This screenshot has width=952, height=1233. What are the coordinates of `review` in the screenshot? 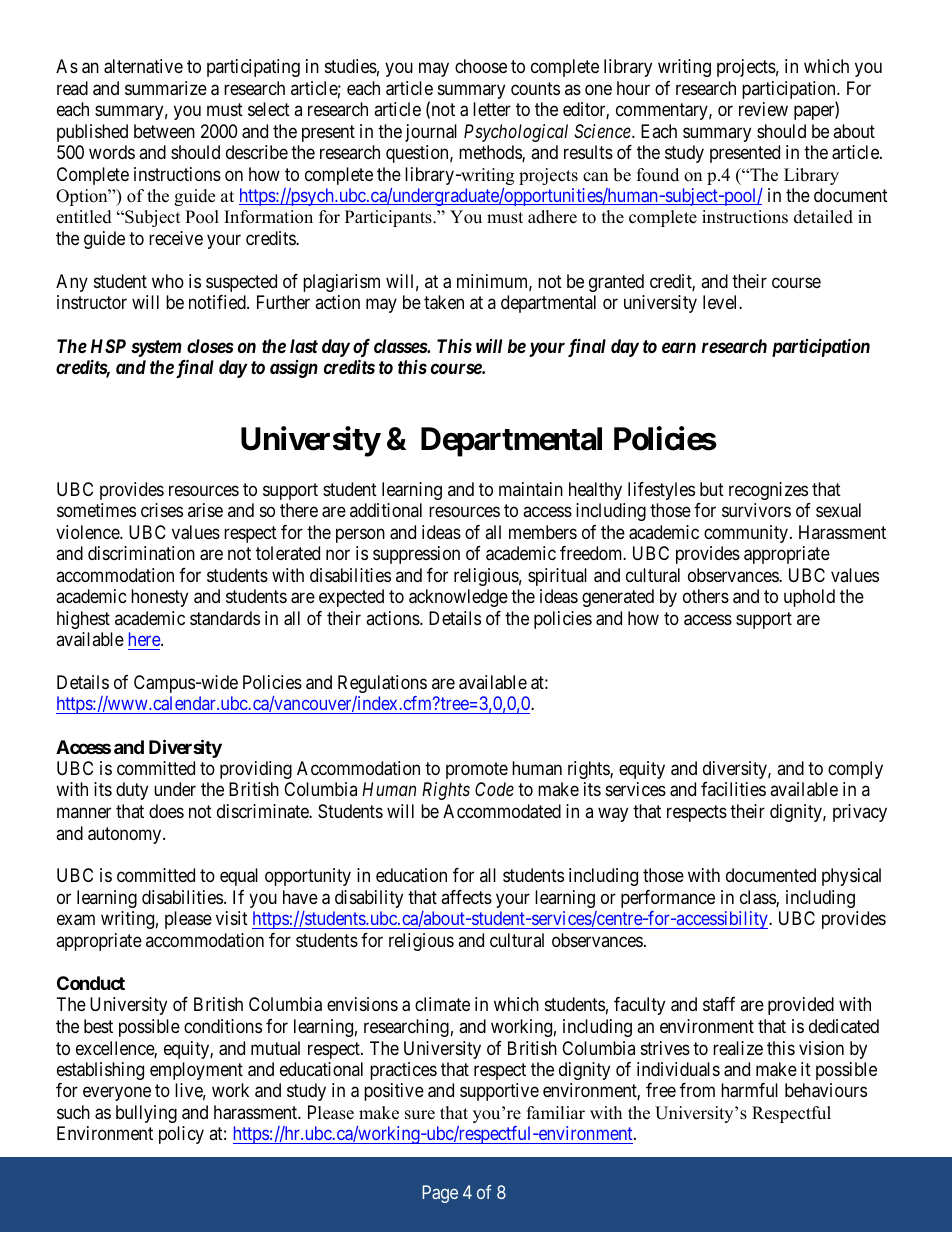 It's located at (763, 109).
